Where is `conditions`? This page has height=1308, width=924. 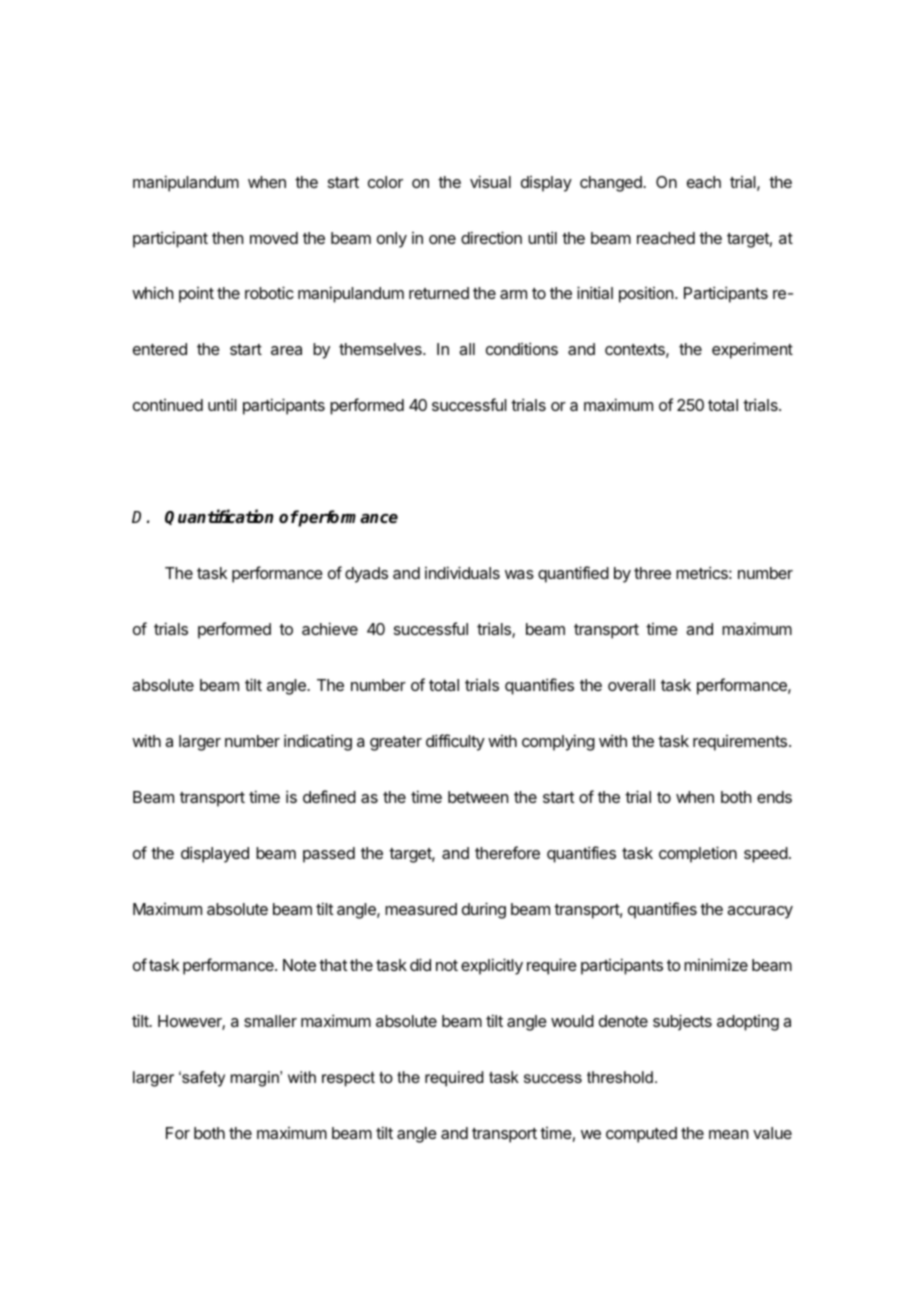
conditions is located at coordinates (522, 348).
